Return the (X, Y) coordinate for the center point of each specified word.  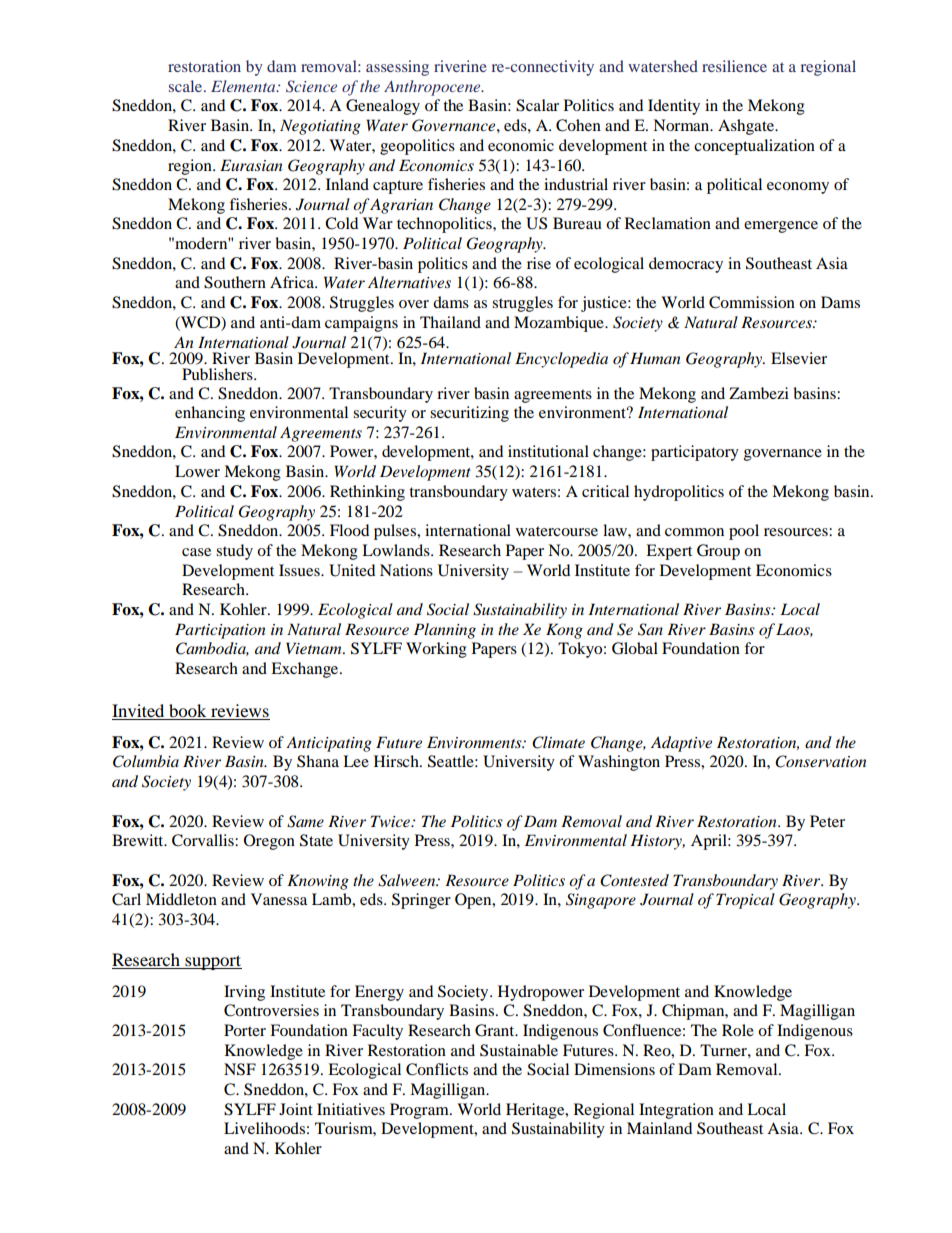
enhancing (210, 414)
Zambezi (759, 393)
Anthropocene (433, 88)
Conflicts (437, 1069)
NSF (240, 1069)
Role (738, 1030)
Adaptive (681, 744)
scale (187, 86)
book (188, 712)
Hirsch (397, 761)
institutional (548, 451)
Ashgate (747, 127)
